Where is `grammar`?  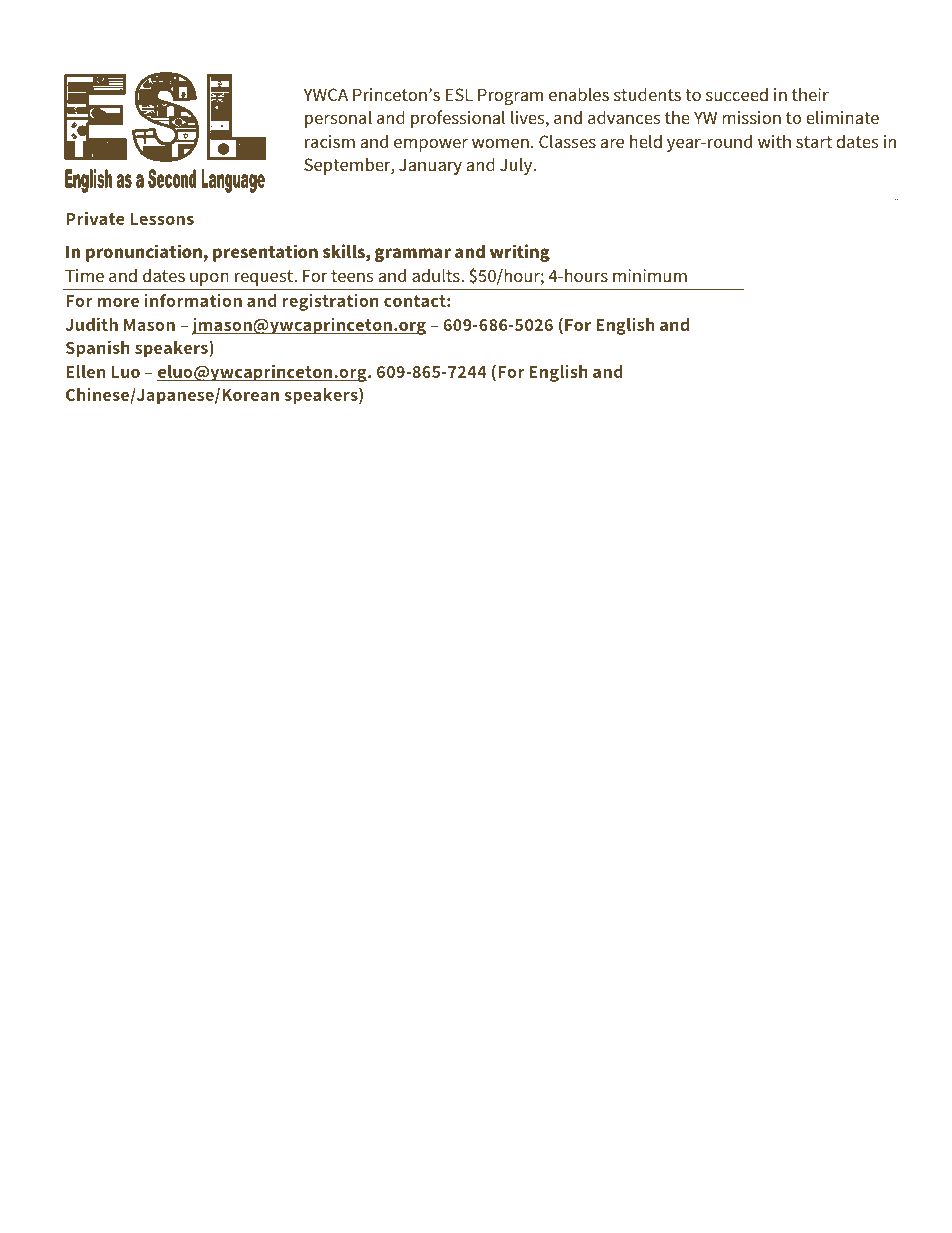
grammar is located at coordinates (413, 255).
